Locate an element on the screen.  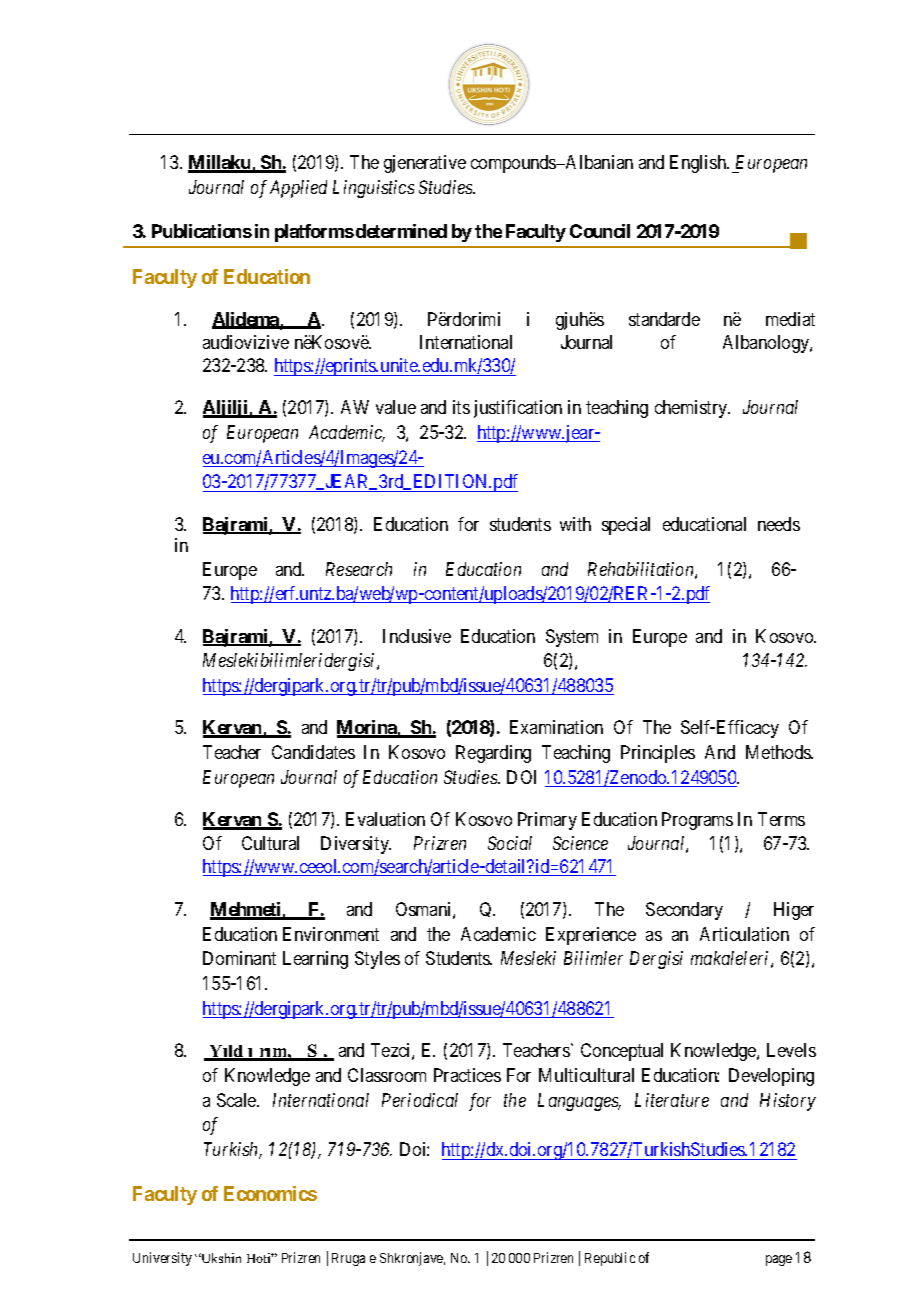
Methods is located at coordinates (779, 752).
